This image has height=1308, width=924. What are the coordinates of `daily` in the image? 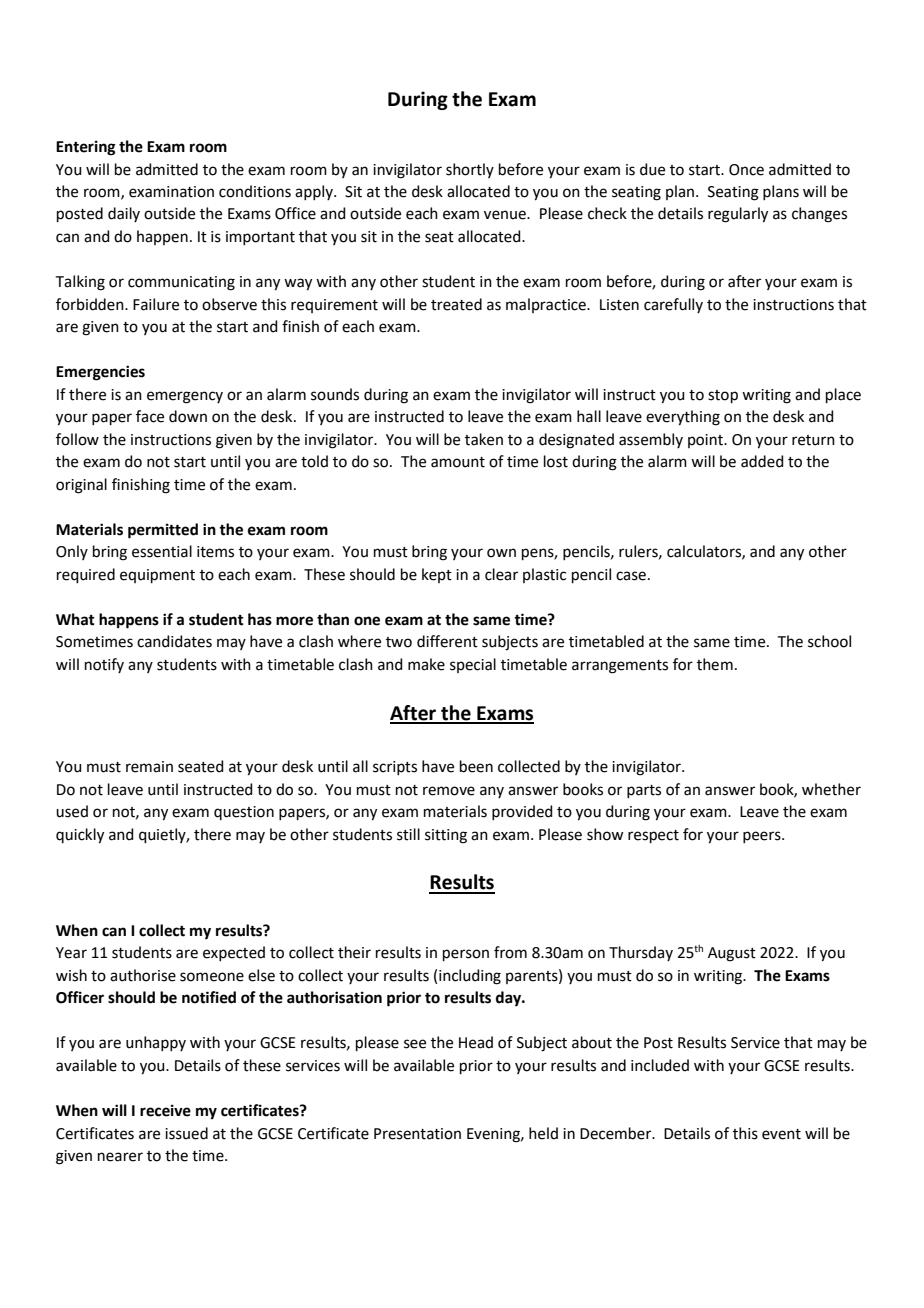 It's located at (124, 214).
